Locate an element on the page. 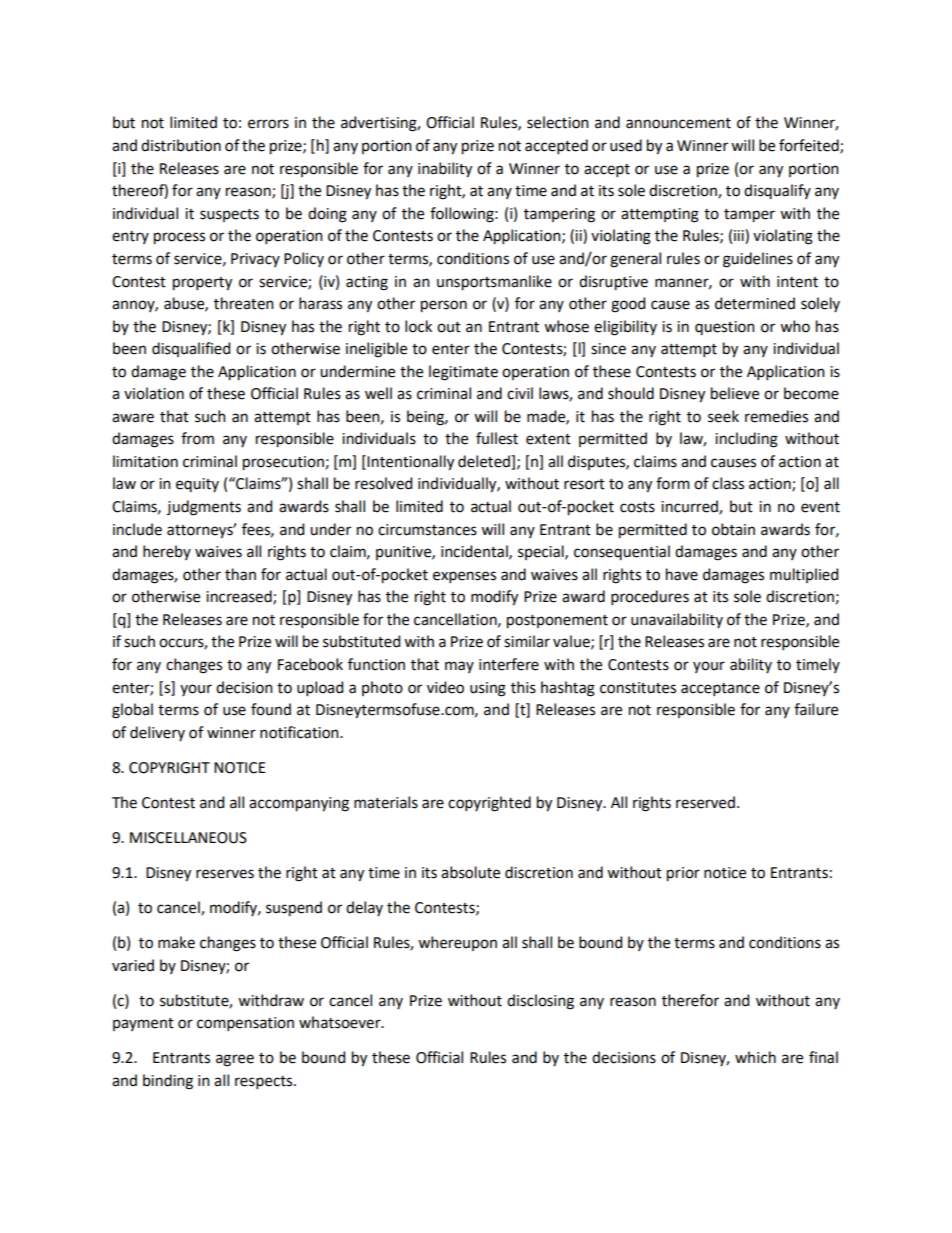 Image resolution: width=952 pixels, height=1233 pixels. MISCELLANEOUS is located at coordinates (188, 838).
